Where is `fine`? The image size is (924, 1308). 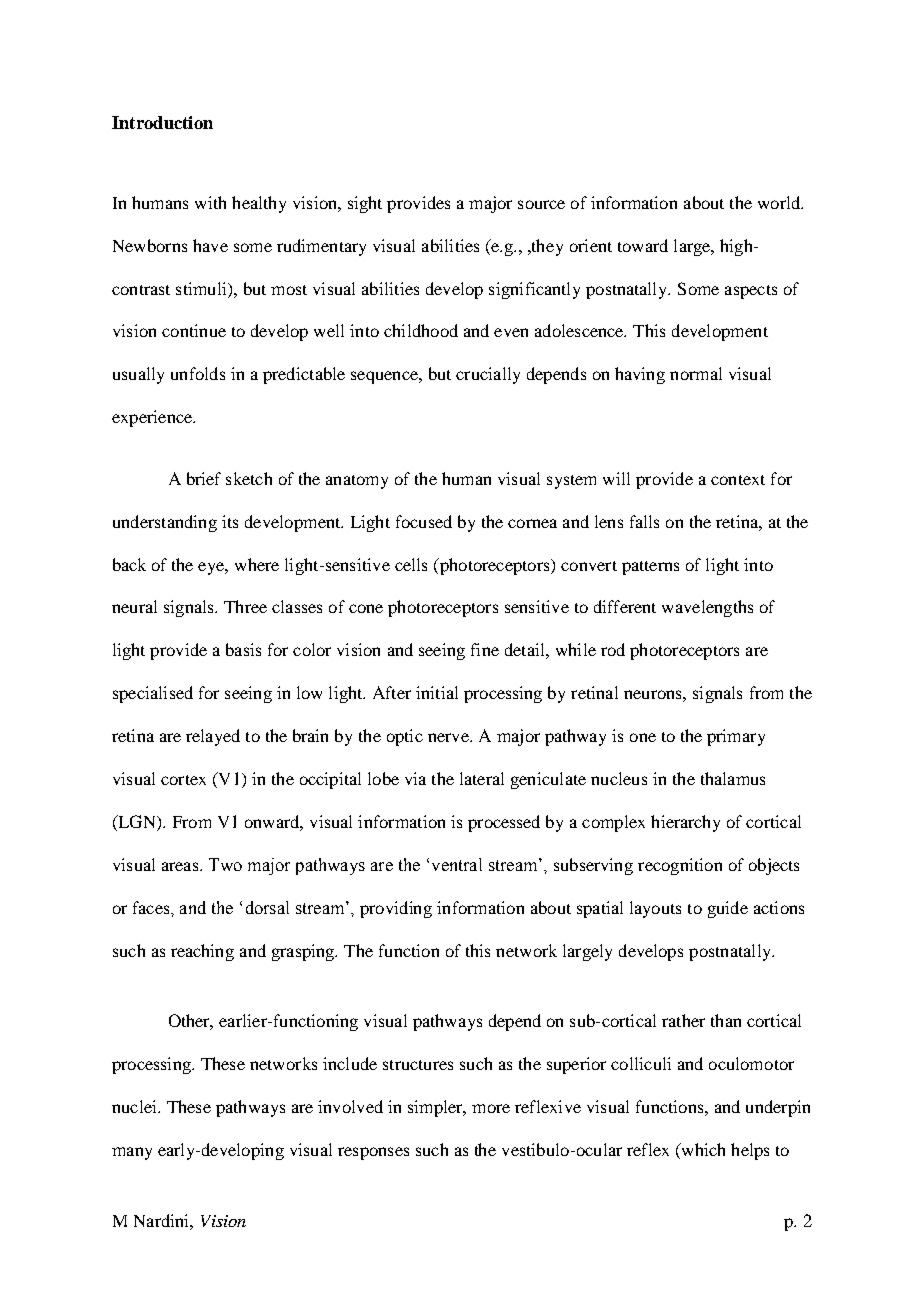 fine is located at coordinates (485, 649).
